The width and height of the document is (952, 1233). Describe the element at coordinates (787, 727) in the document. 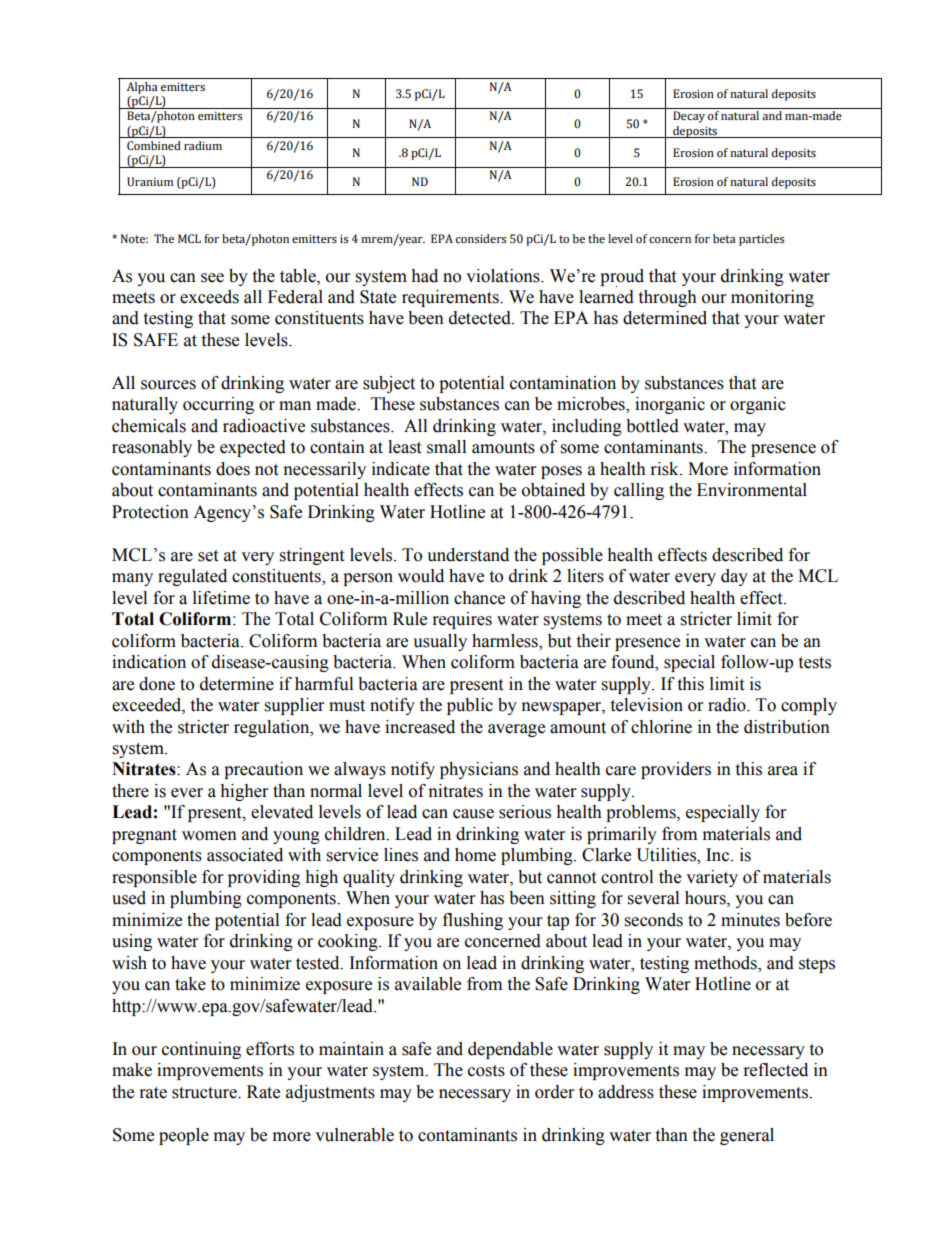

I see `distribution` at that location.
